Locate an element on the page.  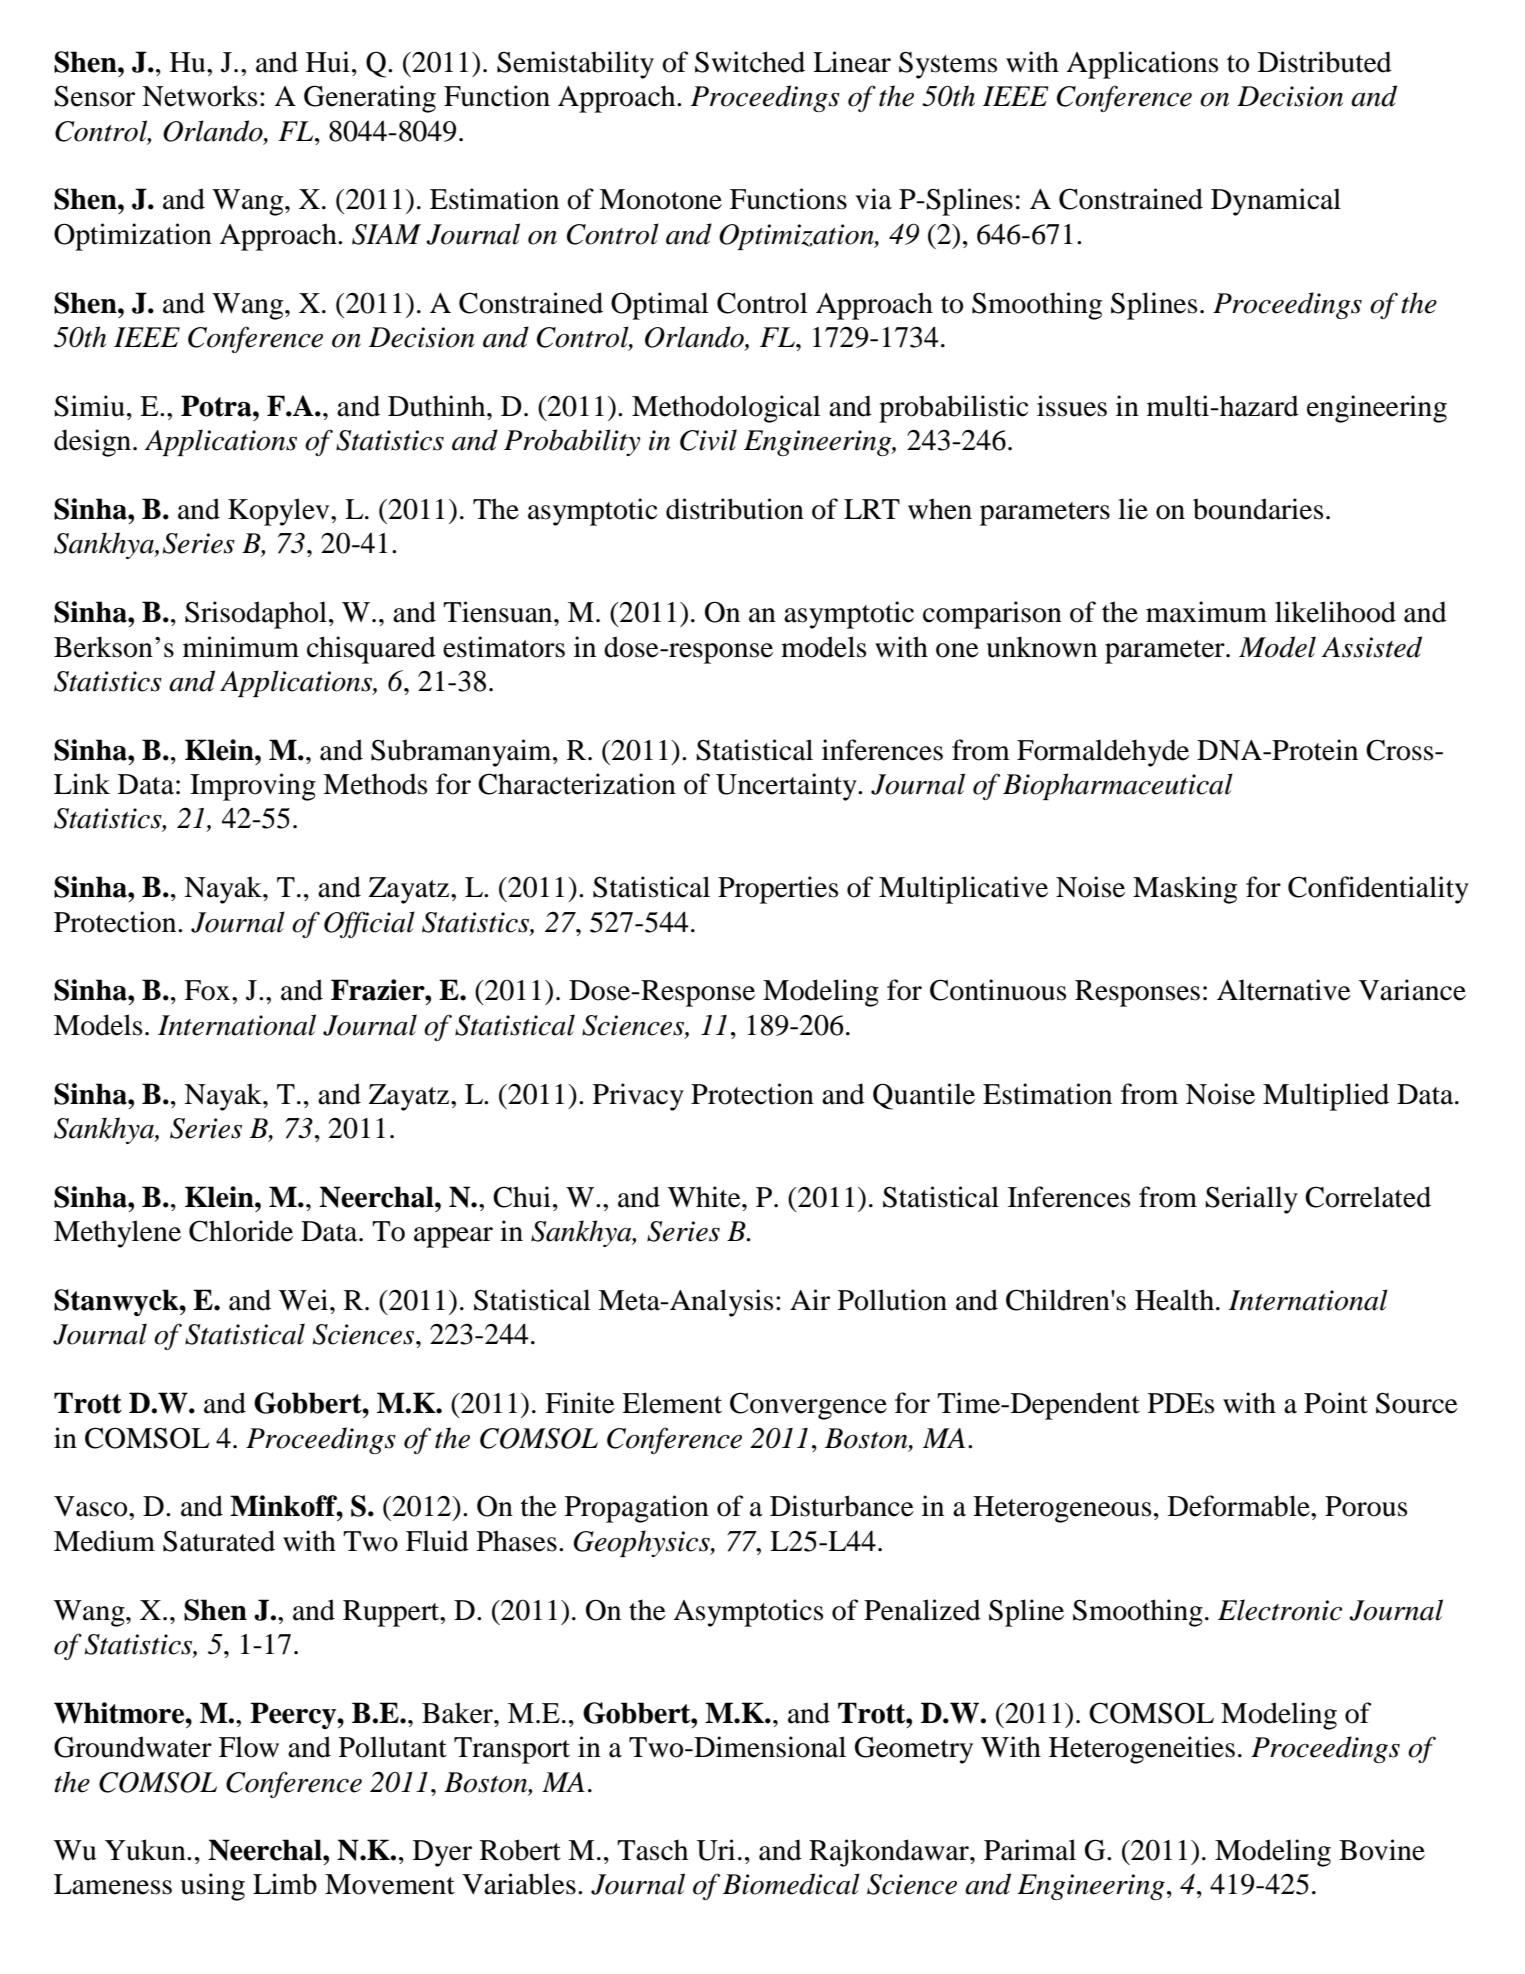
Bovine is located at coordinates (1382, 1850).
